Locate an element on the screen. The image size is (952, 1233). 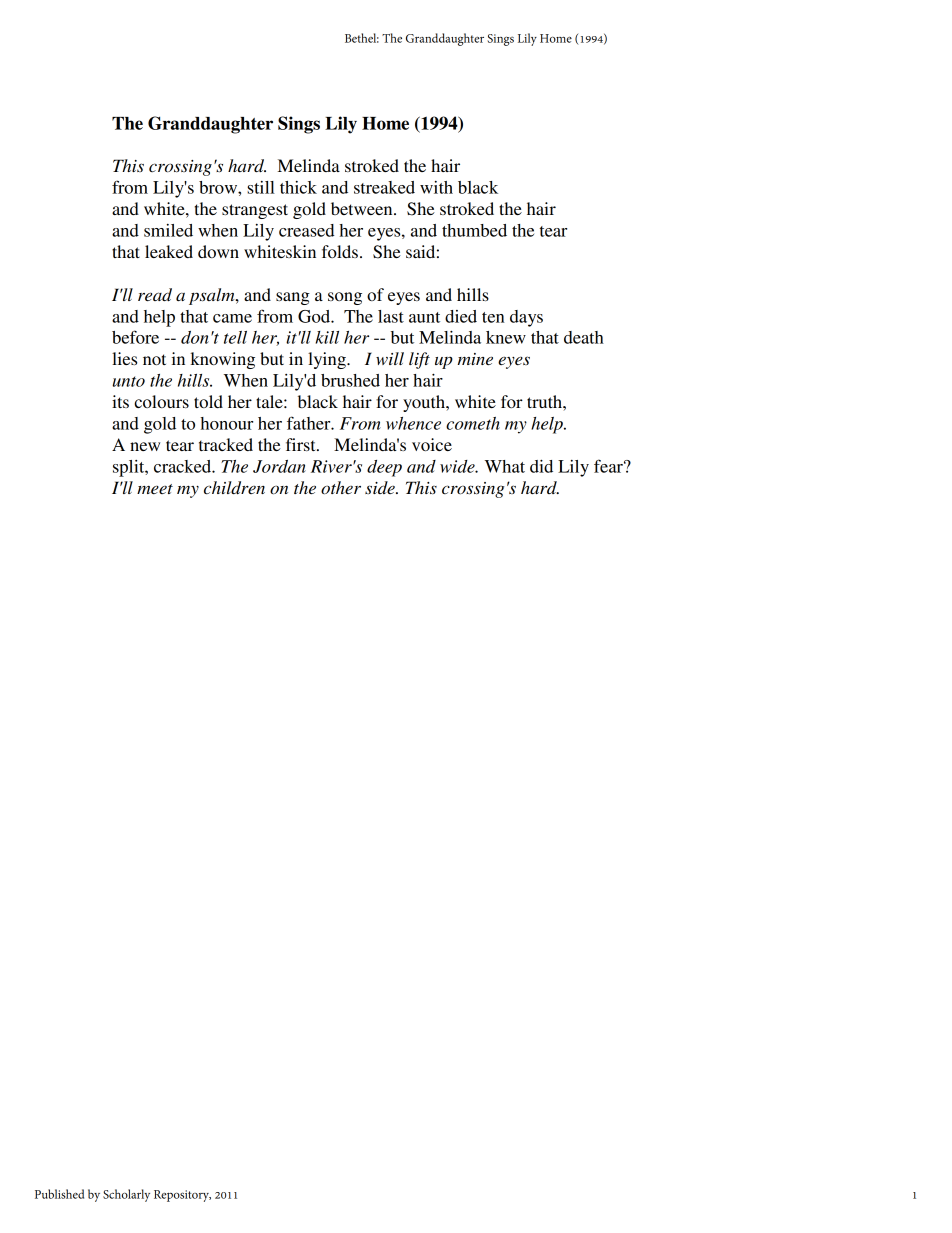
Repository is located at coordinates (182, 1196).
